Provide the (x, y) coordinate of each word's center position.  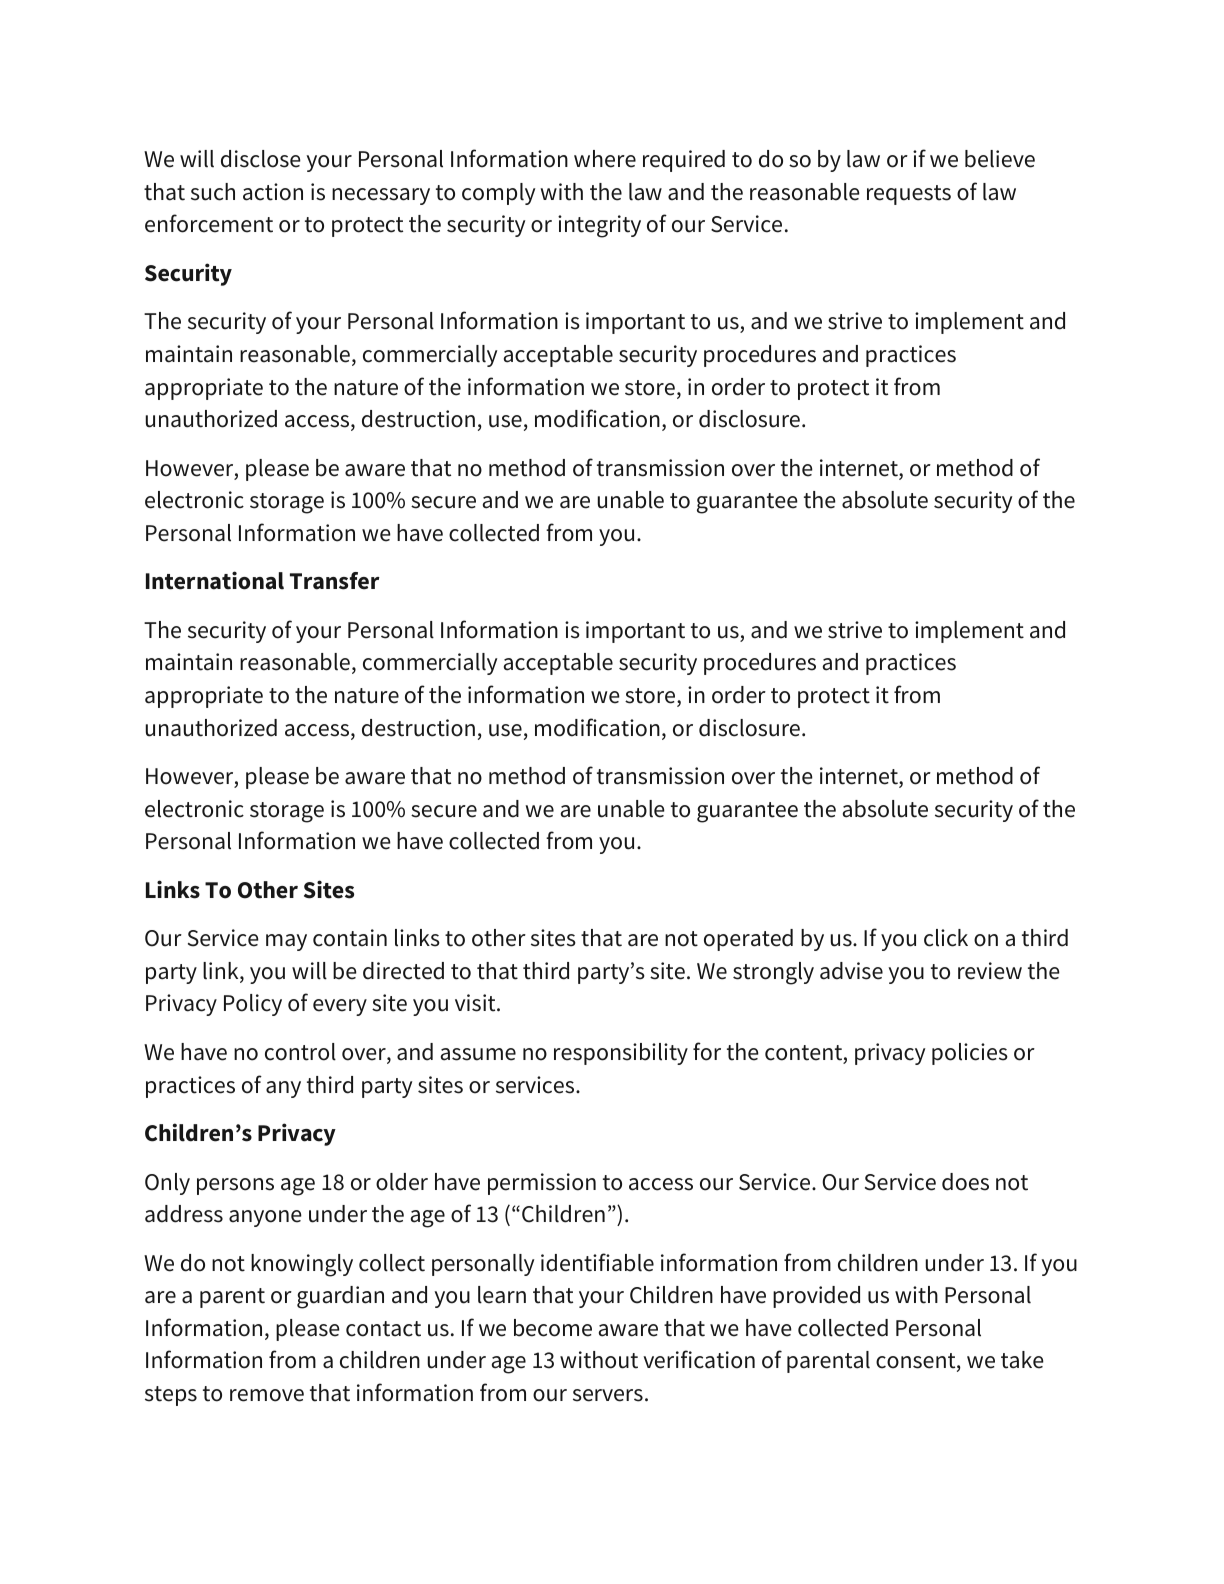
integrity (599, 226)
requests (909, 195)
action (273, 192)
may (286, 942)
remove (267, 1395)
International (215, 580)
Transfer (335, 581)
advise (851, 971)
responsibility (621, 1054)
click (946, 938)
